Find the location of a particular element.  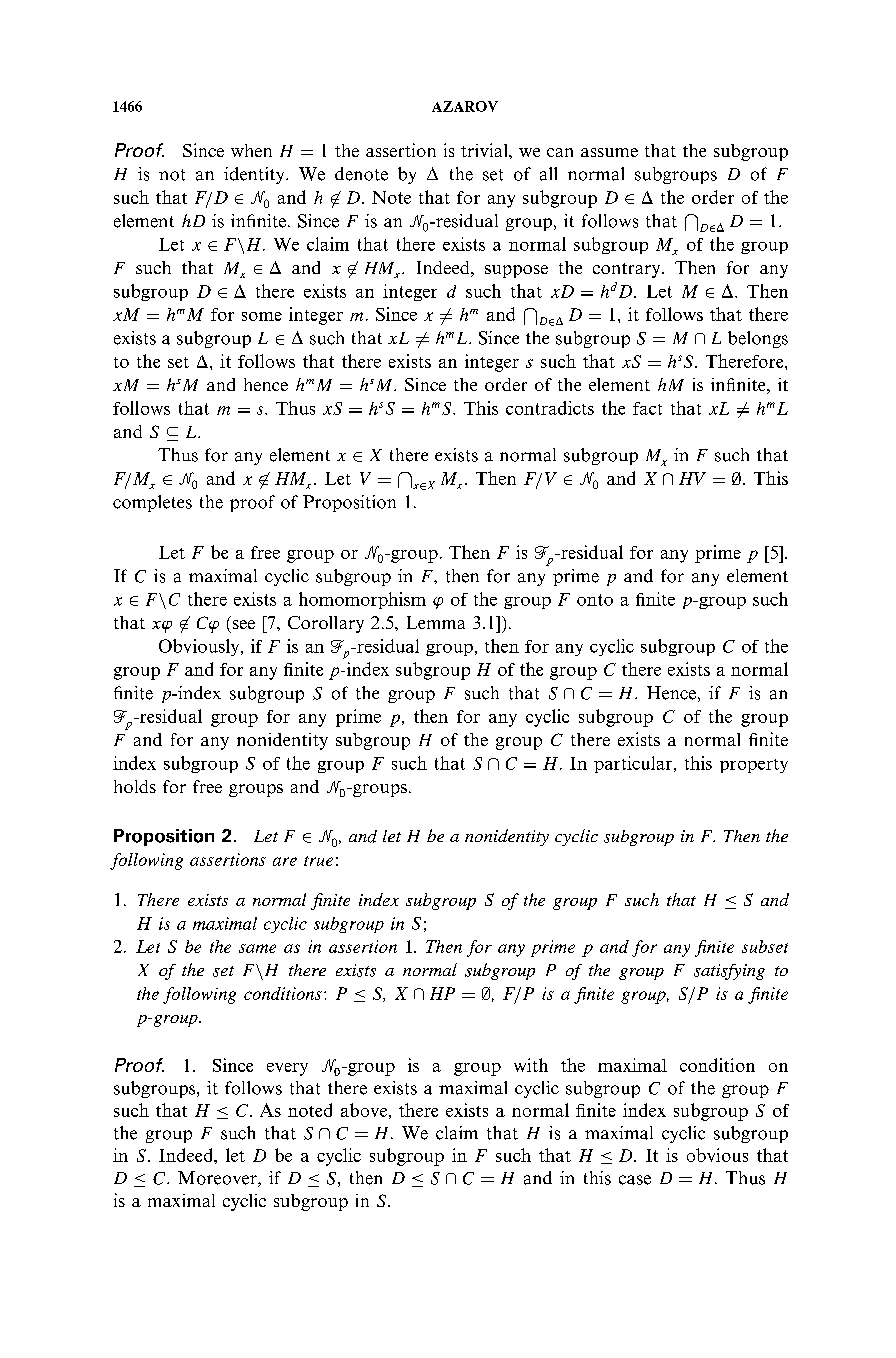

trivial is located at coordinates (485, 150).
